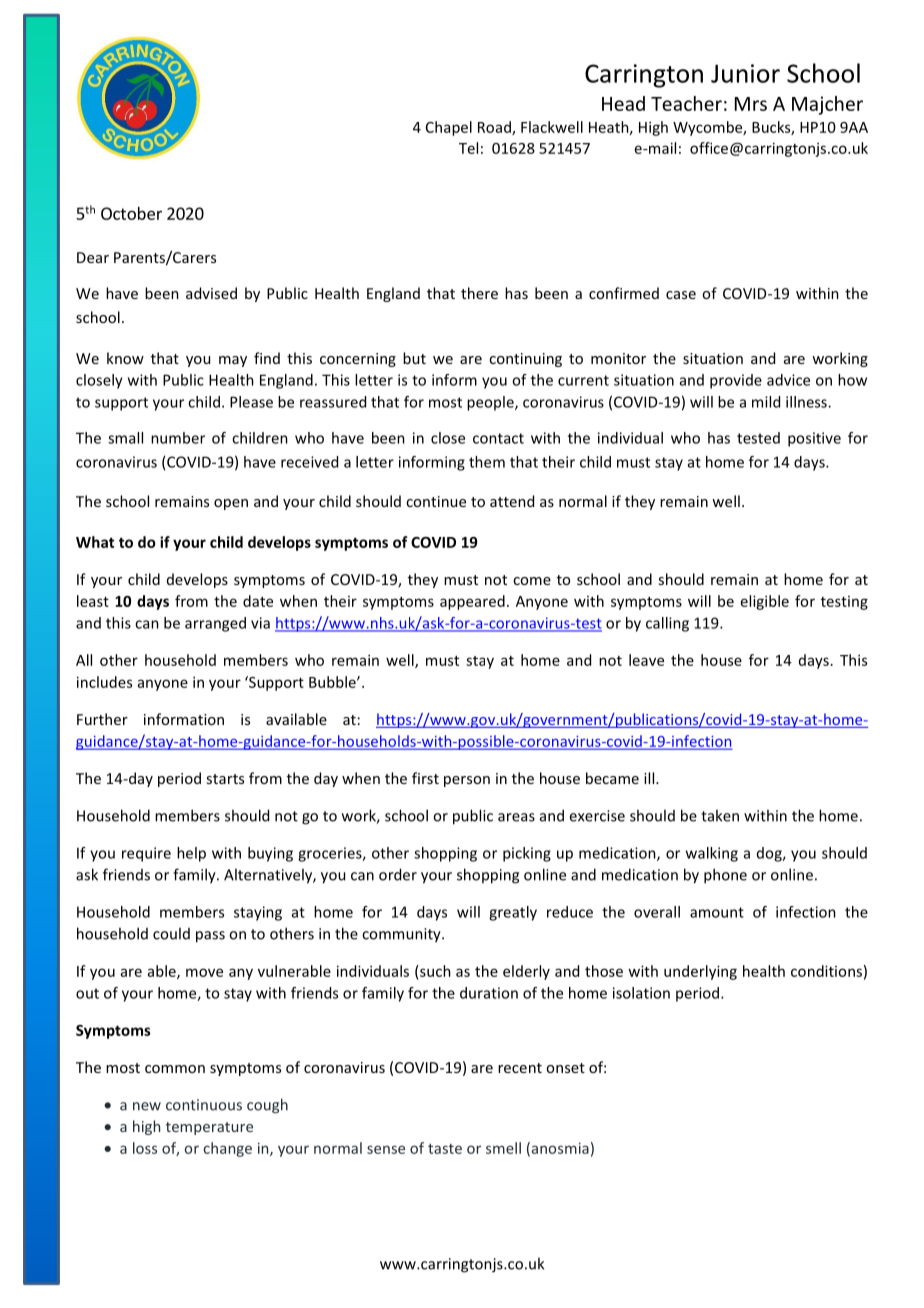  I want to click on continuous, so click(204, 1105).
